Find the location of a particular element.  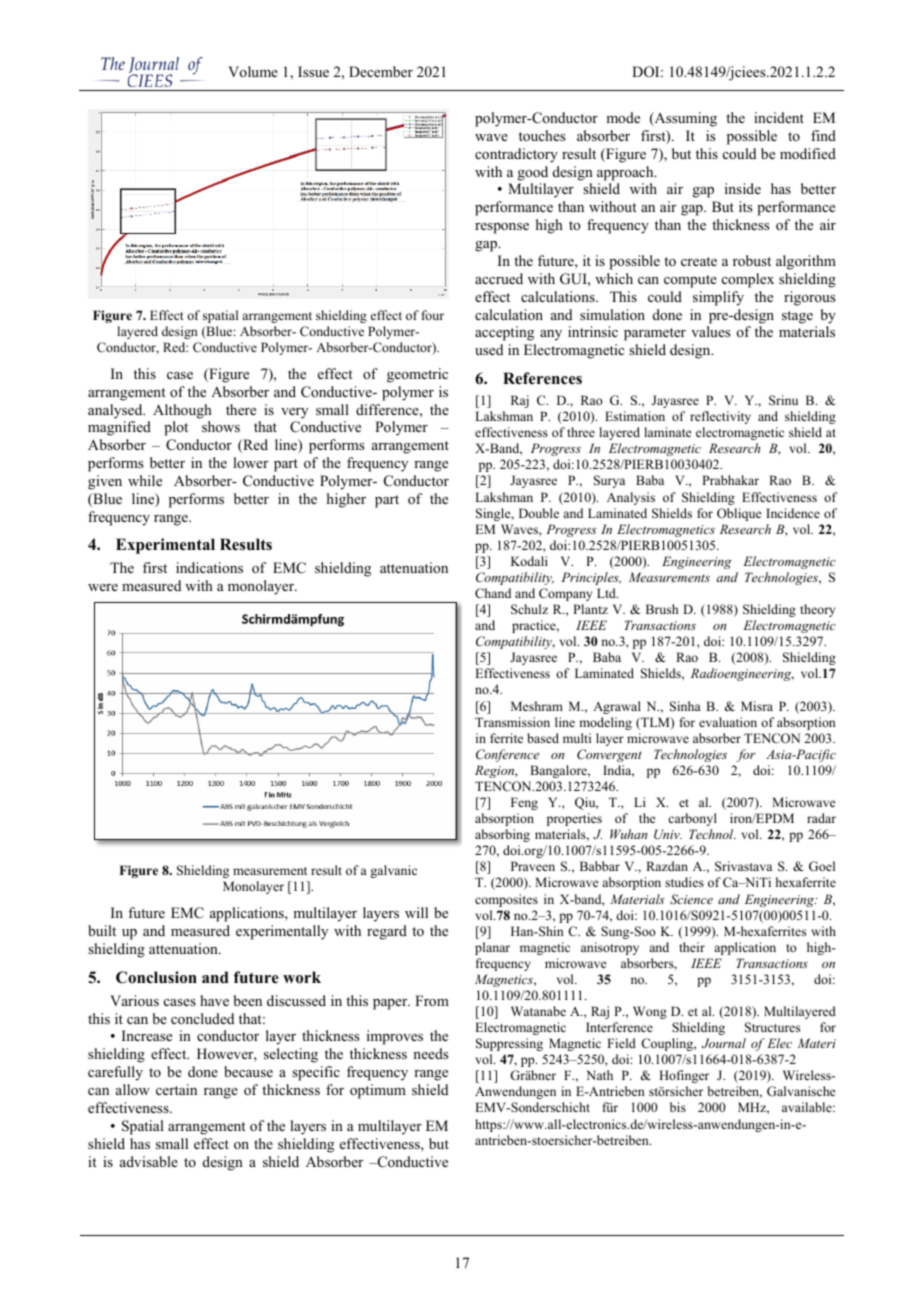

composites is located at coordinates (506, 900).
